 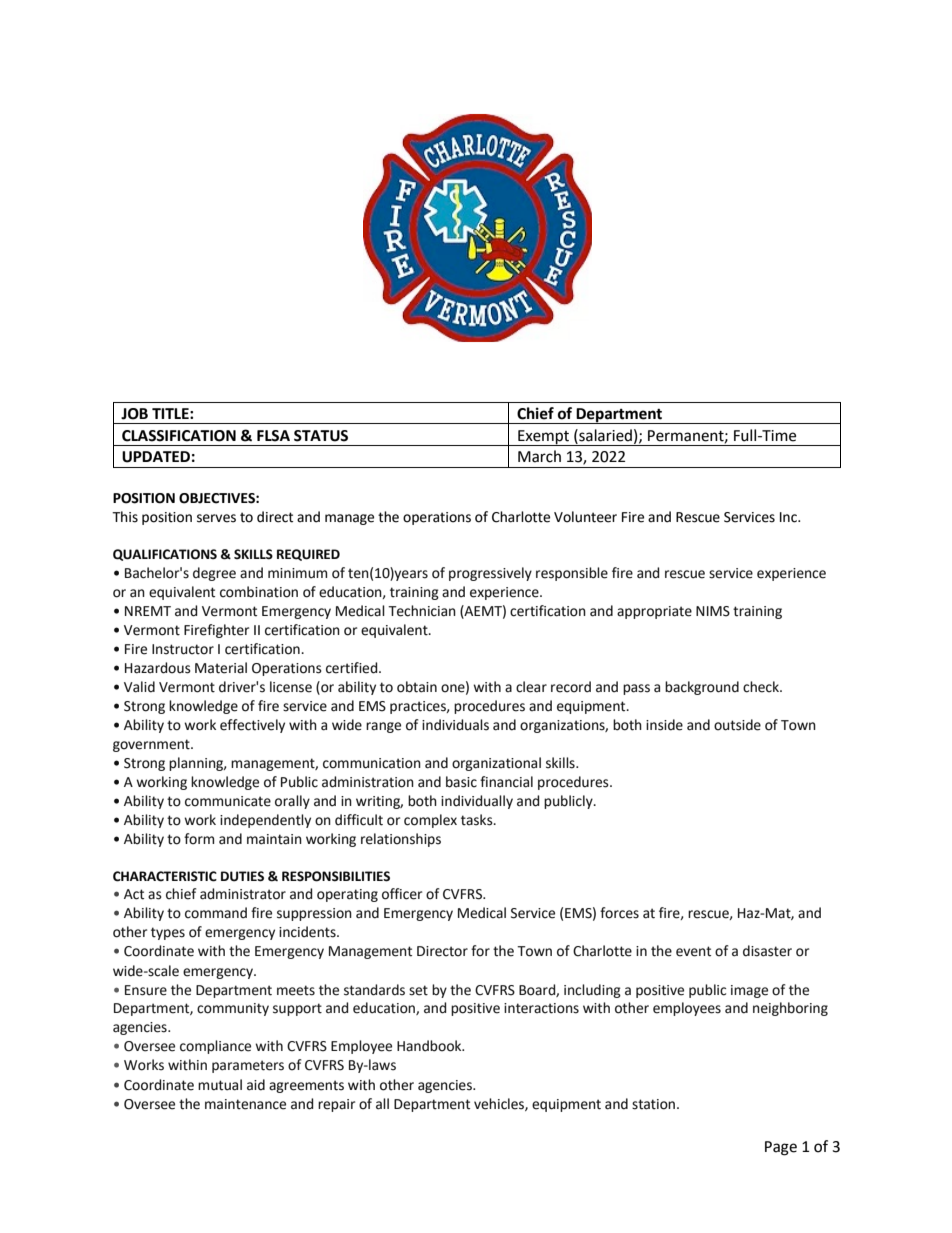 I want to click on communicate, so click(x=228, y=801).
